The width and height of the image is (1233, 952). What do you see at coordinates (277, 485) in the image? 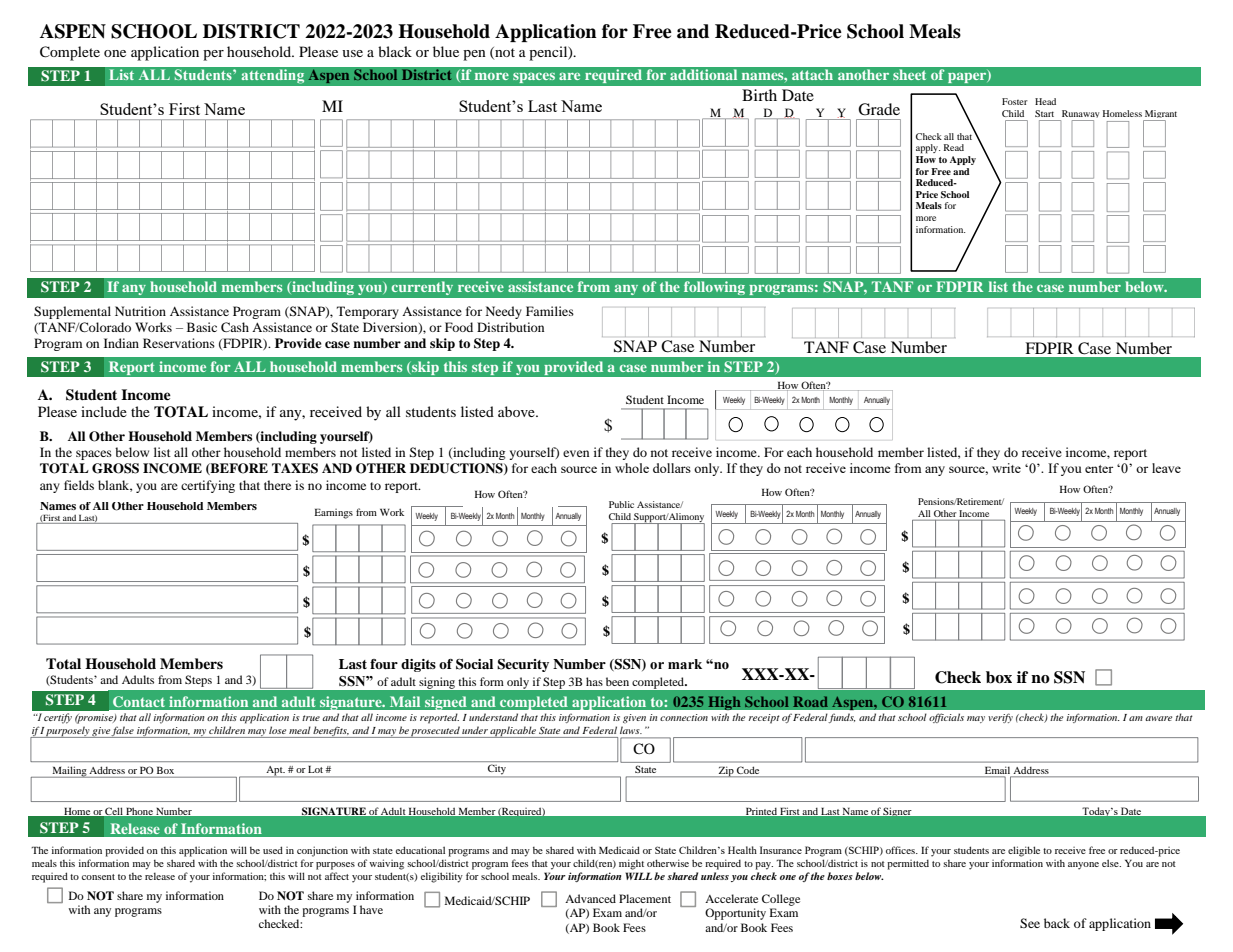
I see `there` at bounding box center [277, 485].
